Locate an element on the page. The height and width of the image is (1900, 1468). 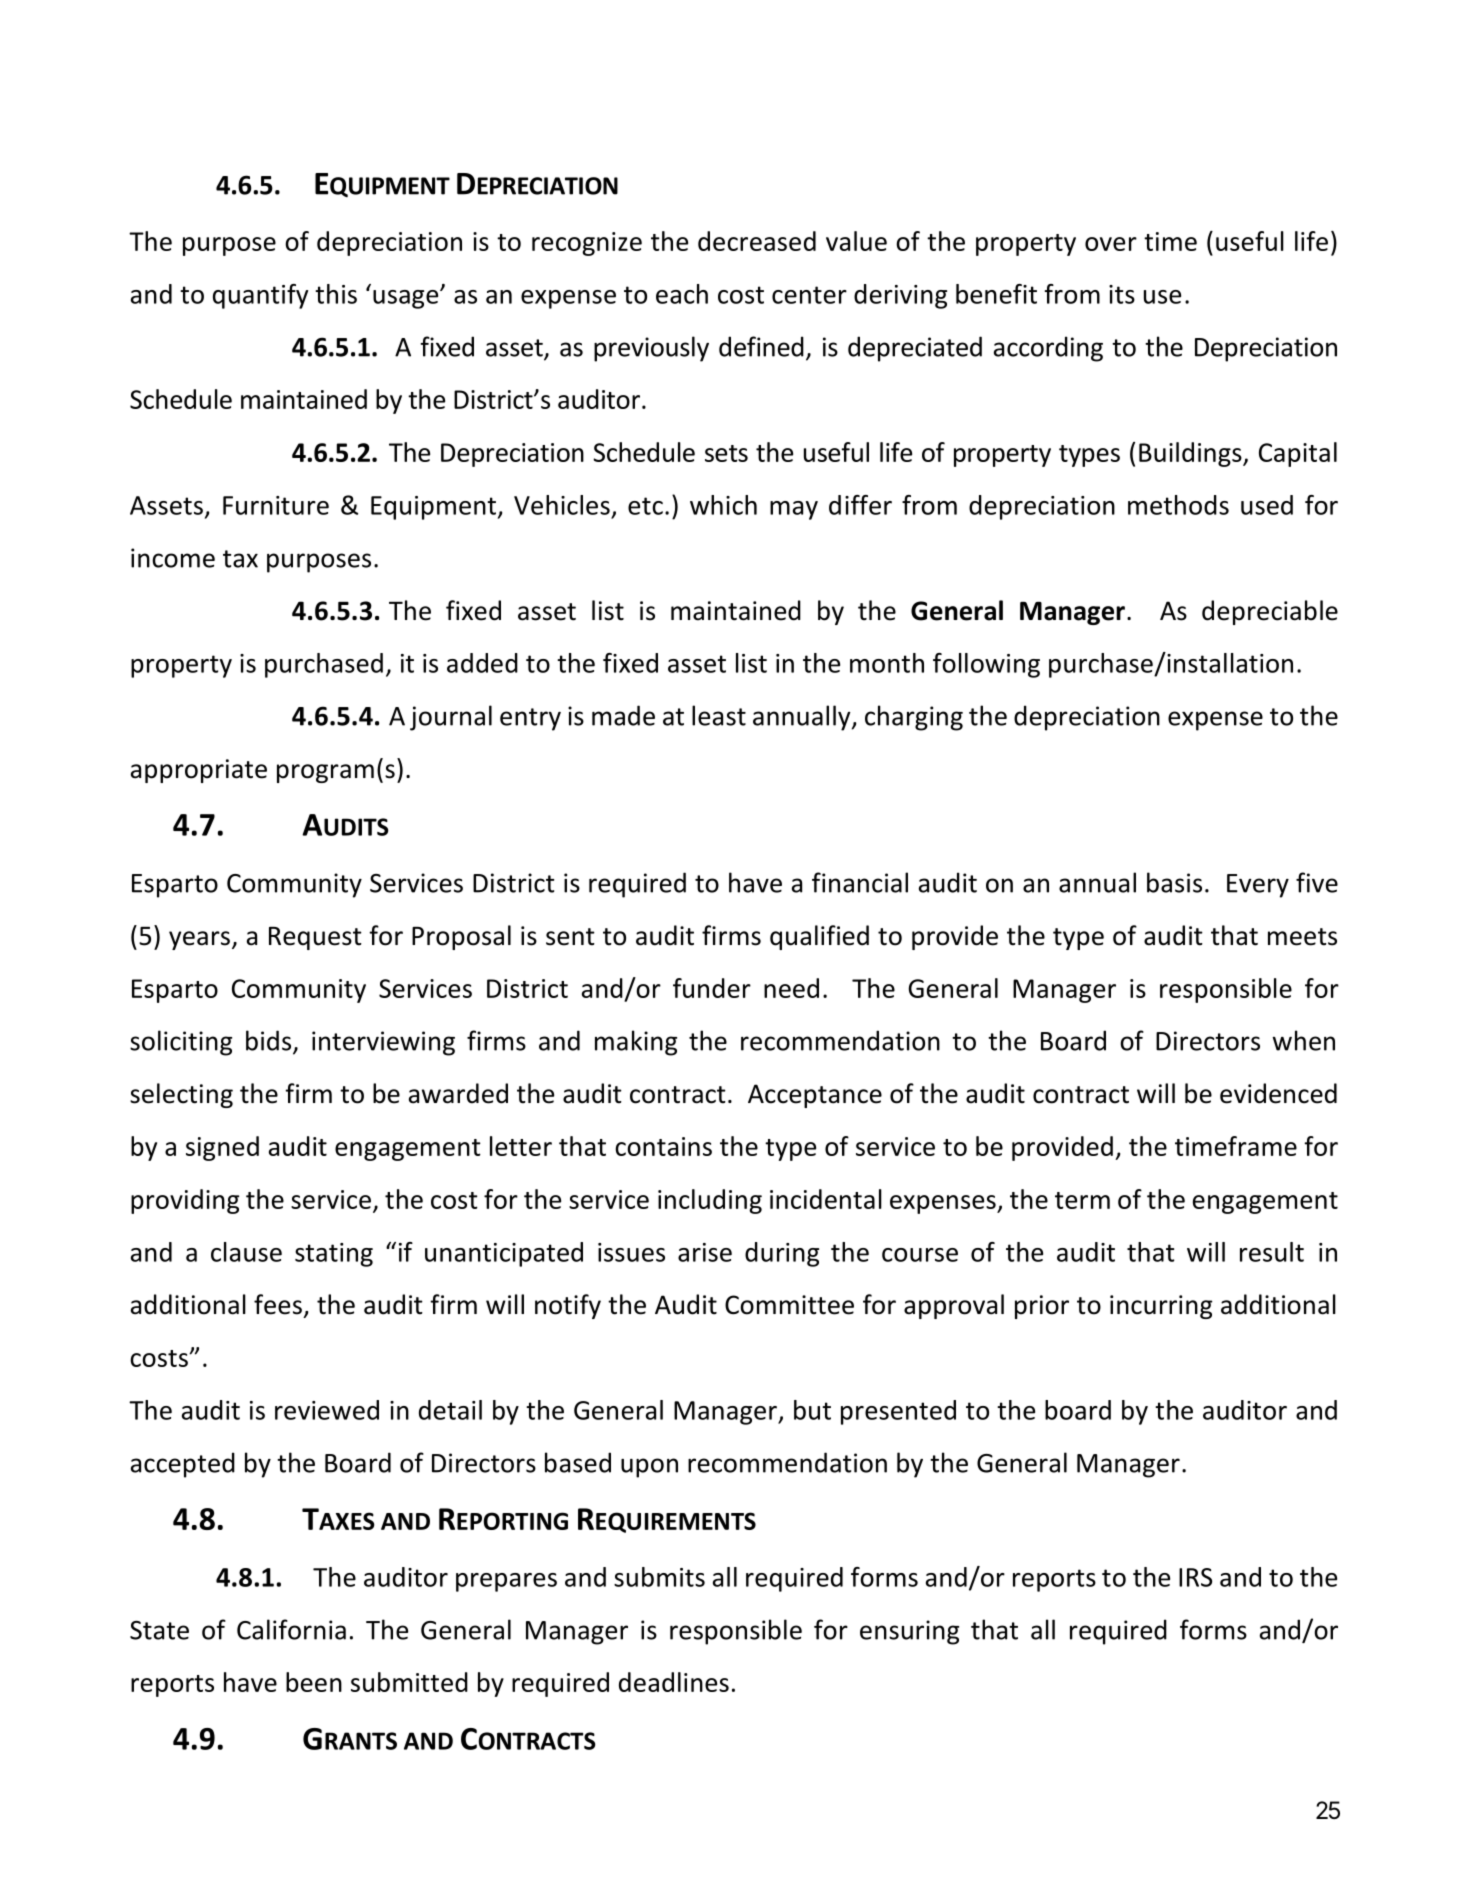
Request is located at coordinates (315, 938).
